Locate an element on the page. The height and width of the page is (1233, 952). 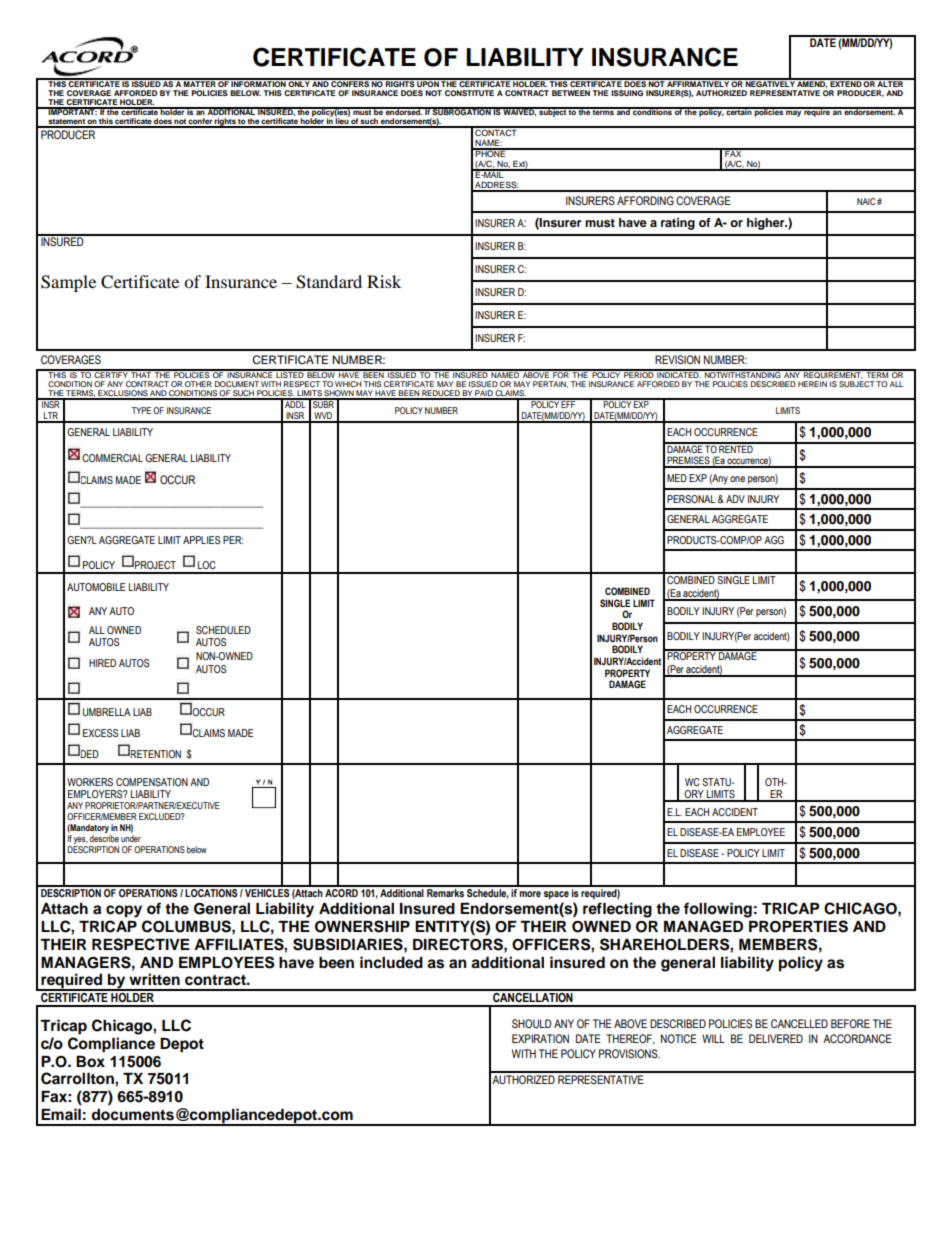
SHOULD is located at coordinates (532, 1023).
